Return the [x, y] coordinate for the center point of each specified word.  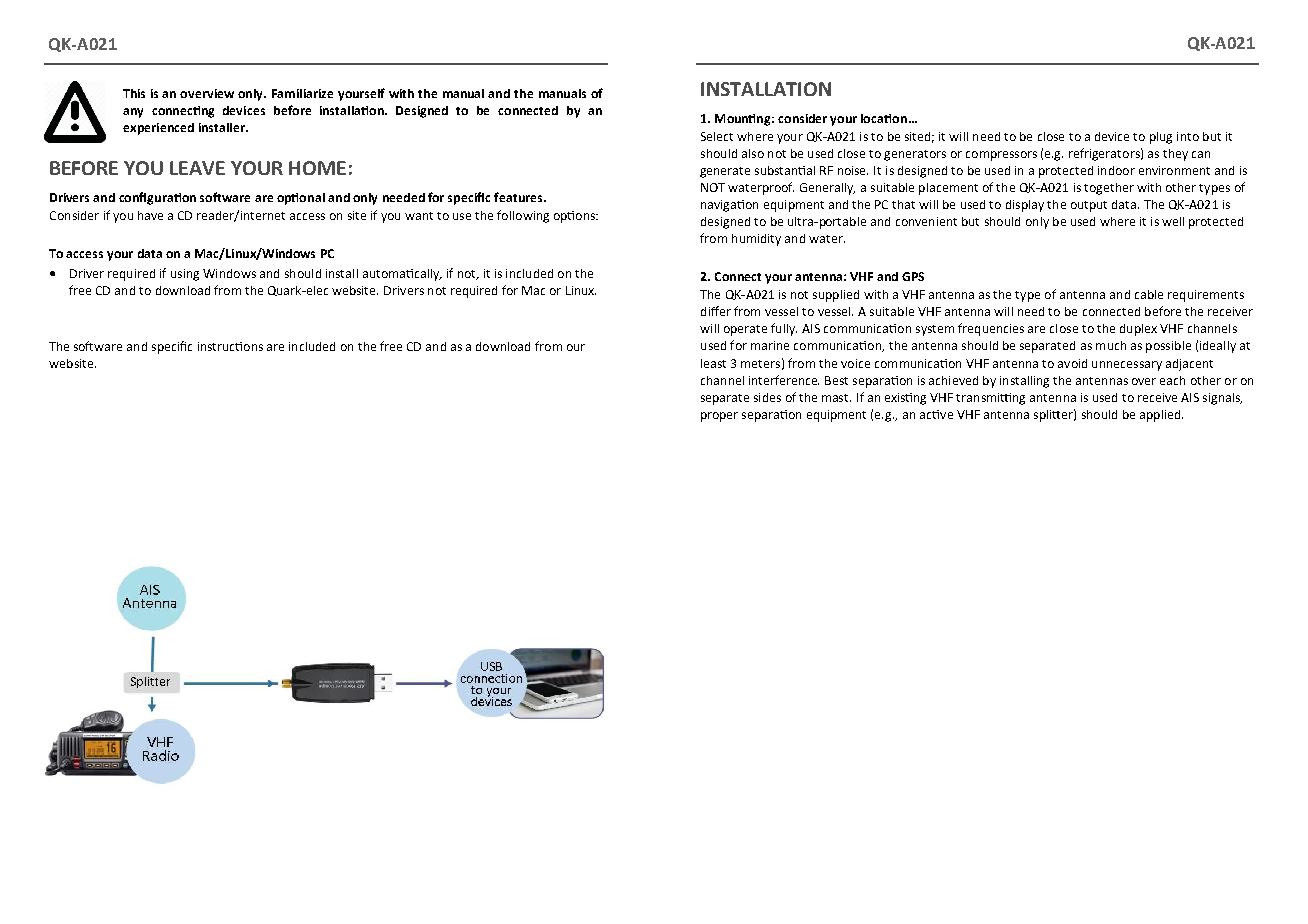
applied [1161, 416]
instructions [230, 346]
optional [301, 199]
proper [719, 417]
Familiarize [302, 93]
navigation [729, 206]
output [1089, 206]
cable [1149, 294]
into [1188, 136]
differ [716, 311]
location [884, 118]
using [185, 275]
